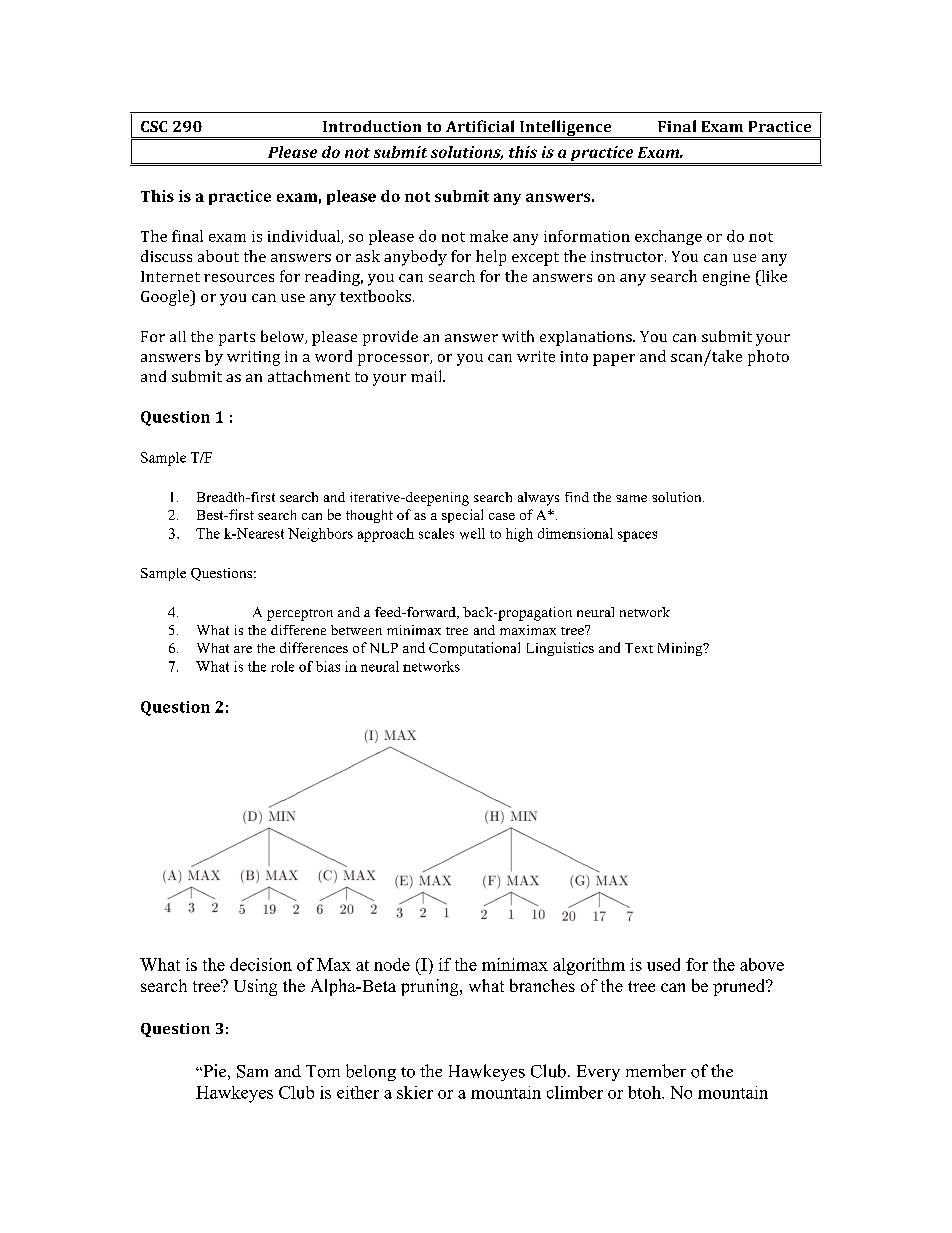  What do you see at coordinates (300, 615) in the page?
I see `perceptron` at bounding box center [300, 615].
